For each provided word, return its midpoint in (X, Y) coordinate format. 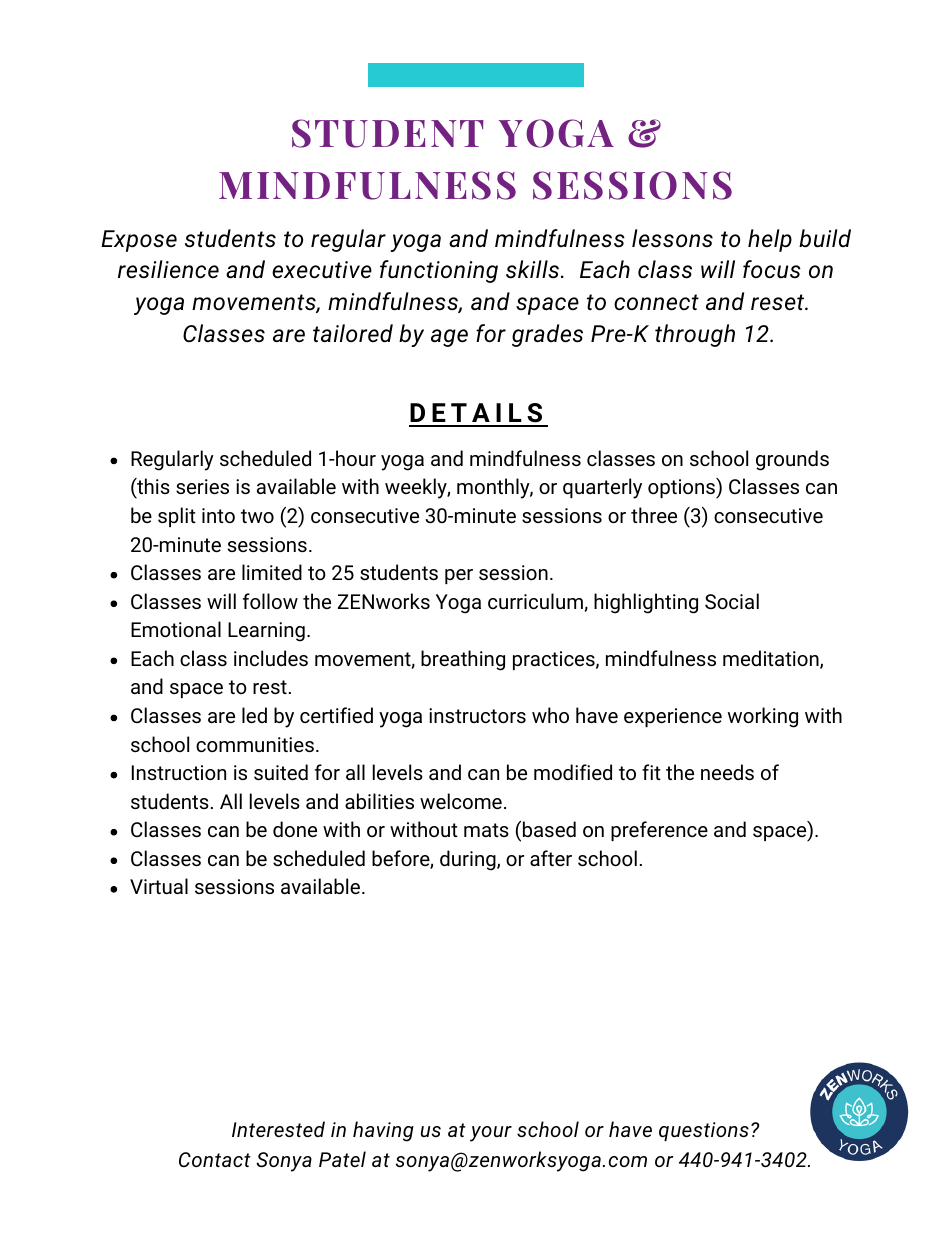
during (469, 860)
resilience (168, 269)
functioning (439, 271)
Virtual (159, 886)
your (491, 1134)
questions (704, 1131)
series (202, 486)
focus (772, 269)
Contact (215, 1159)
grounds (792, 460)
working (763, 717)
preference (659, 831)
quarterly (602, 488)
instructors (477, 715)
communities (255, 744)
